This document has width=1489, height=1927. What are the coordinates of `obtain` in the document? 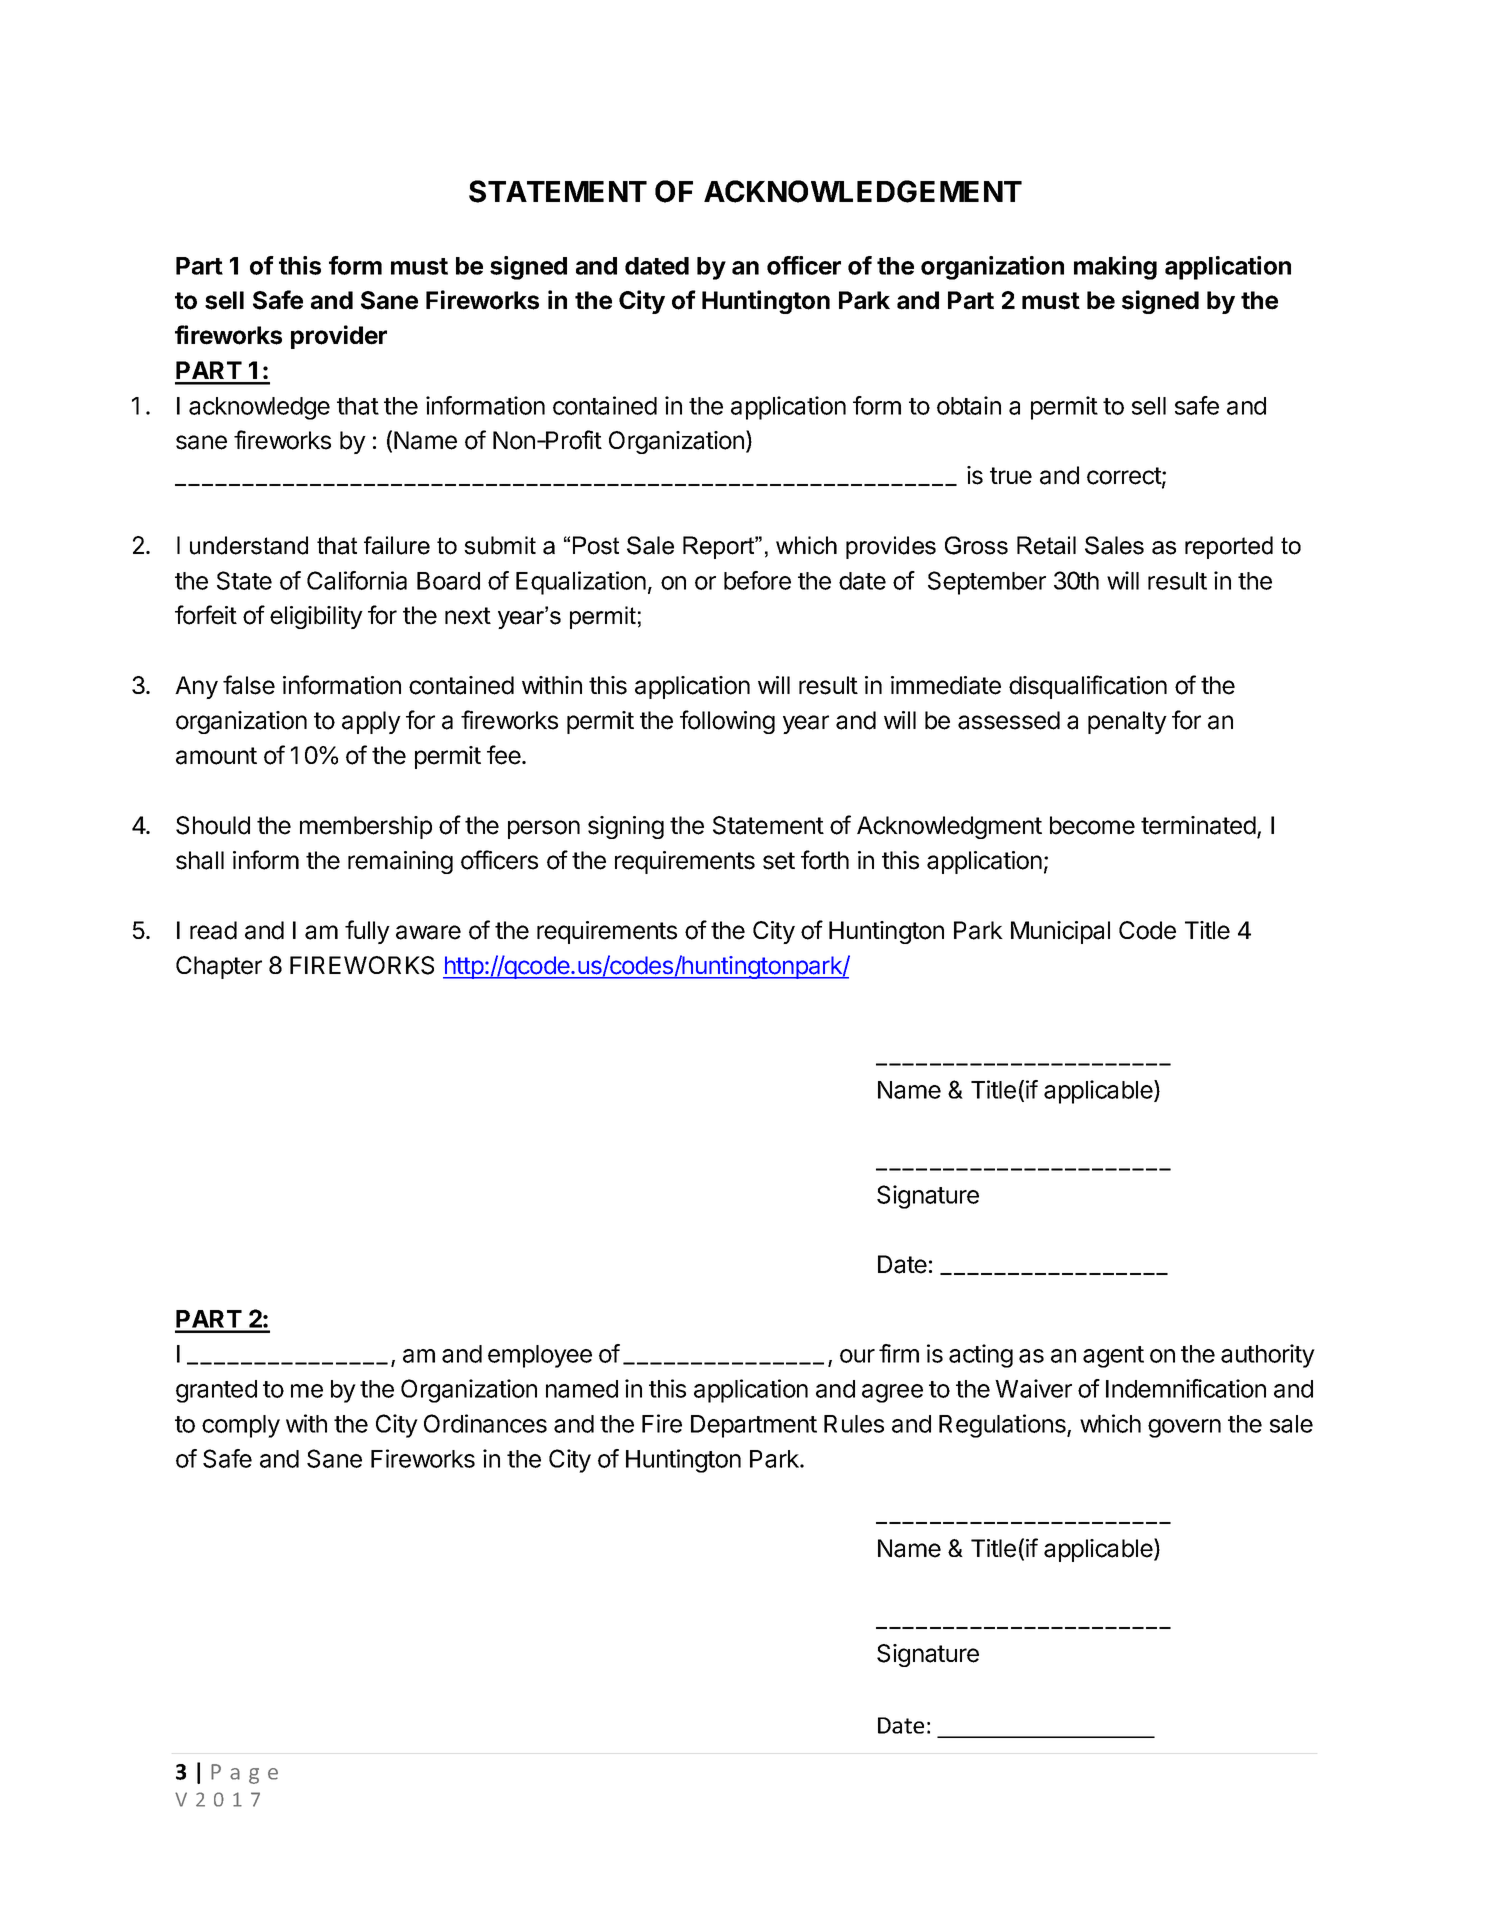 It's located at (969, 405).
